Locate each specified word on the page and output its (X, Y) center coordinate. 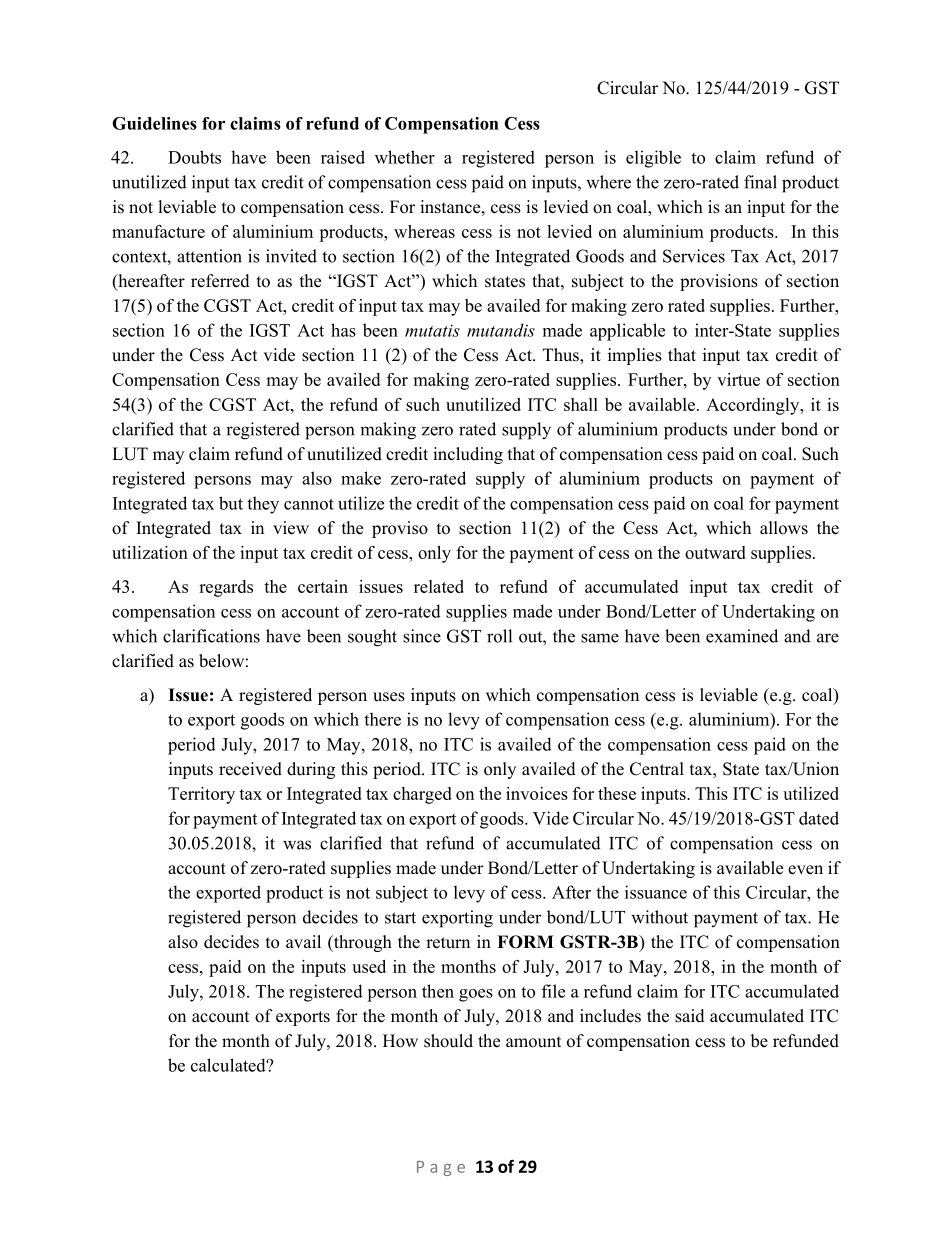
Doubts (194, 157)
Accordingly (754, 406)
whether (405, 157)
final (760, 182)
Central (657, 769)
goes (476, 995)
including (468, 455)
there (382, 719)
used (369, 966)
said (690, 1016)
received (250, 769)
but (231, 503)
